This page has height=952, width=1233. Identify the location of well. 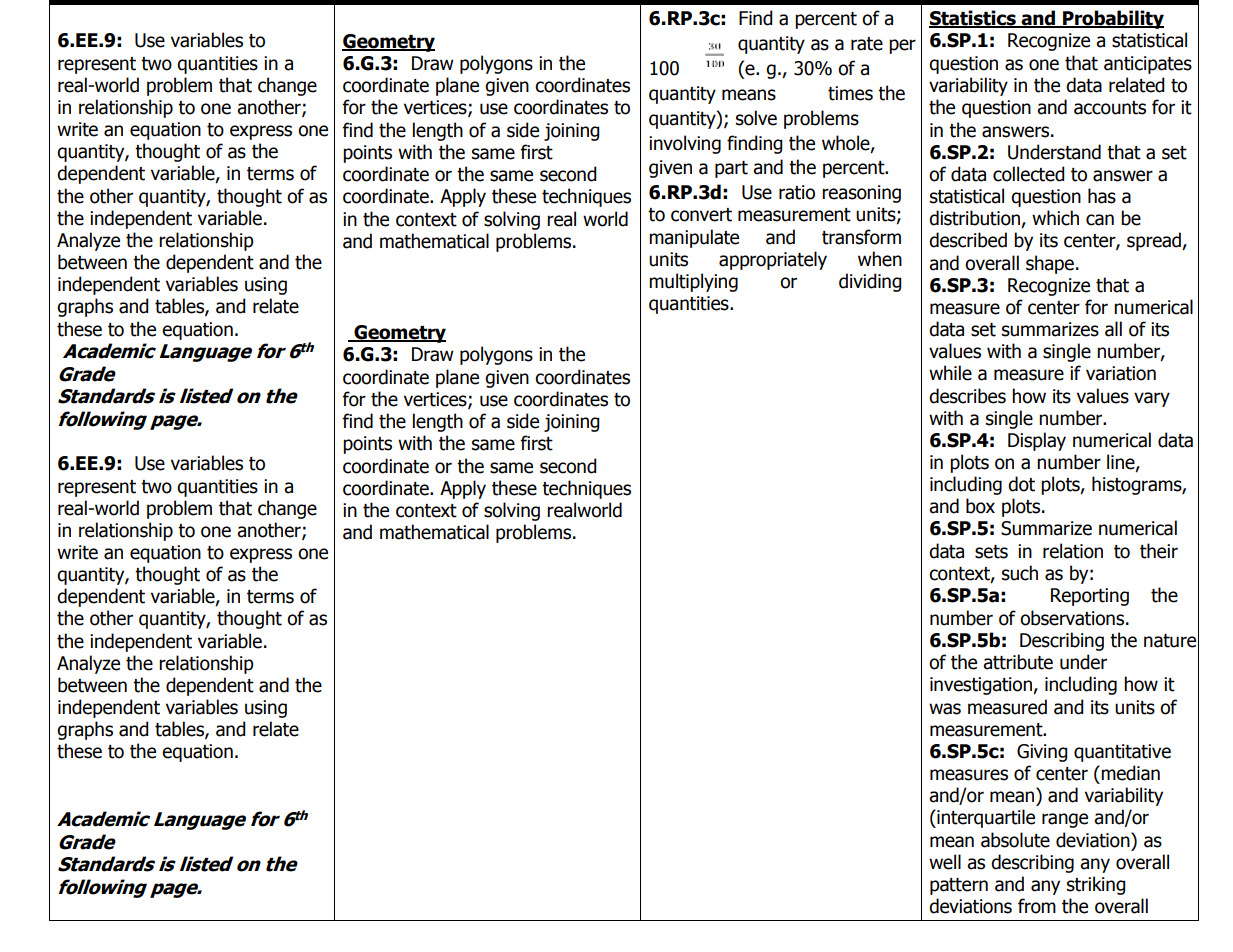
(945, 862).
